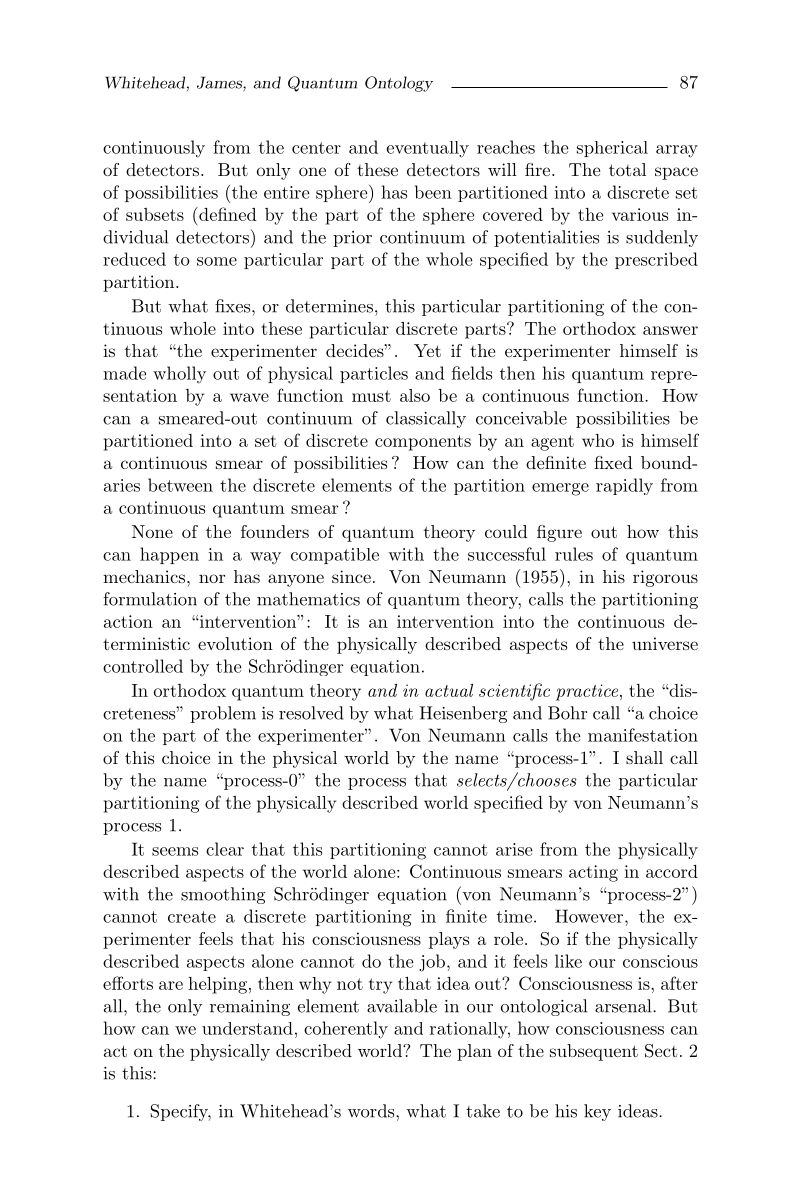 The width and height of the screenshot is (807, 1195). What do you see at coordinates (612, 149) in the screenshot?
I see `spherical` at bounding box center [612, 149].
